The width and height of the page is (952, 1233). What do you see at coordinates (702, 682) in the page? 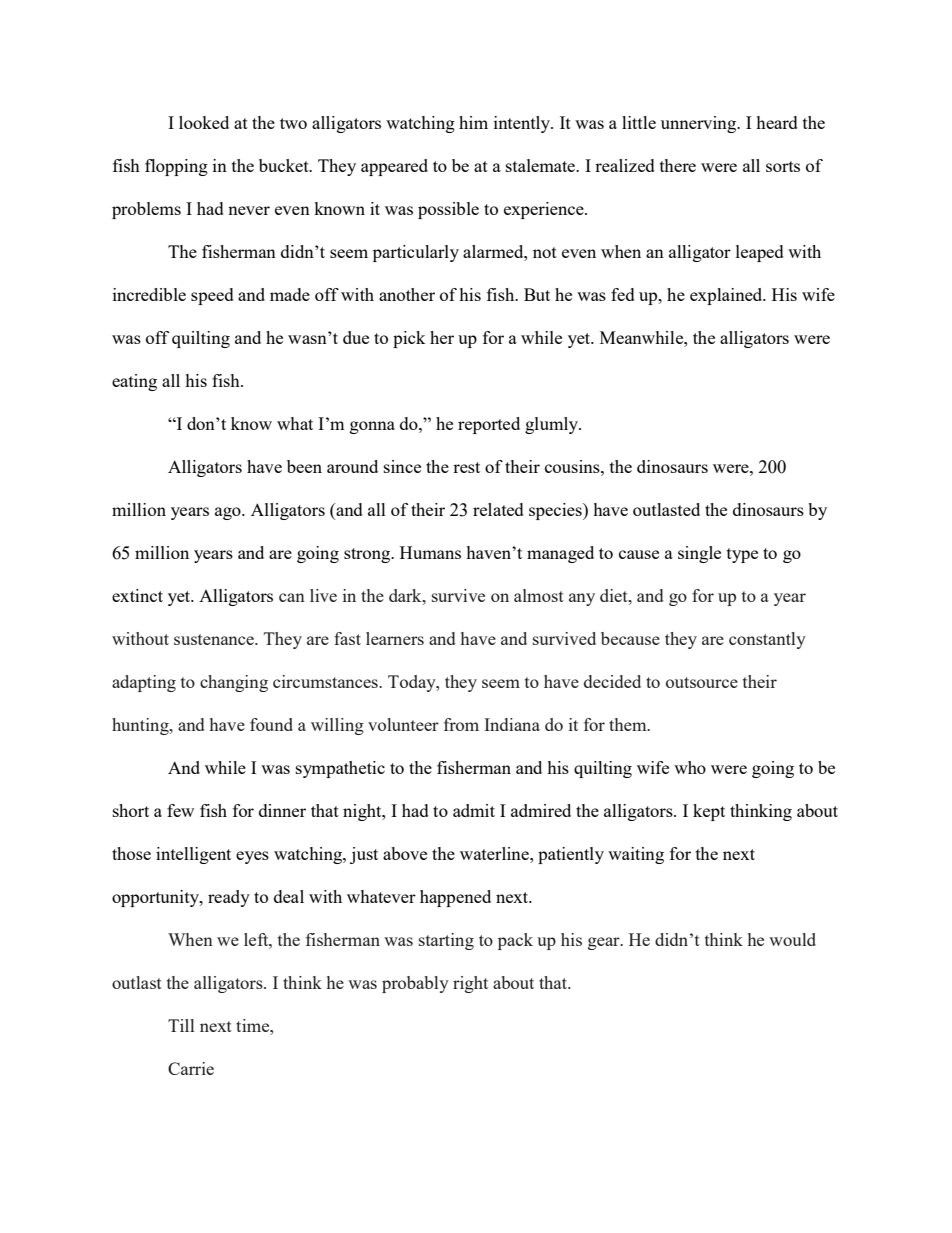
I see `outsource` at bounding box center [702, 682].
